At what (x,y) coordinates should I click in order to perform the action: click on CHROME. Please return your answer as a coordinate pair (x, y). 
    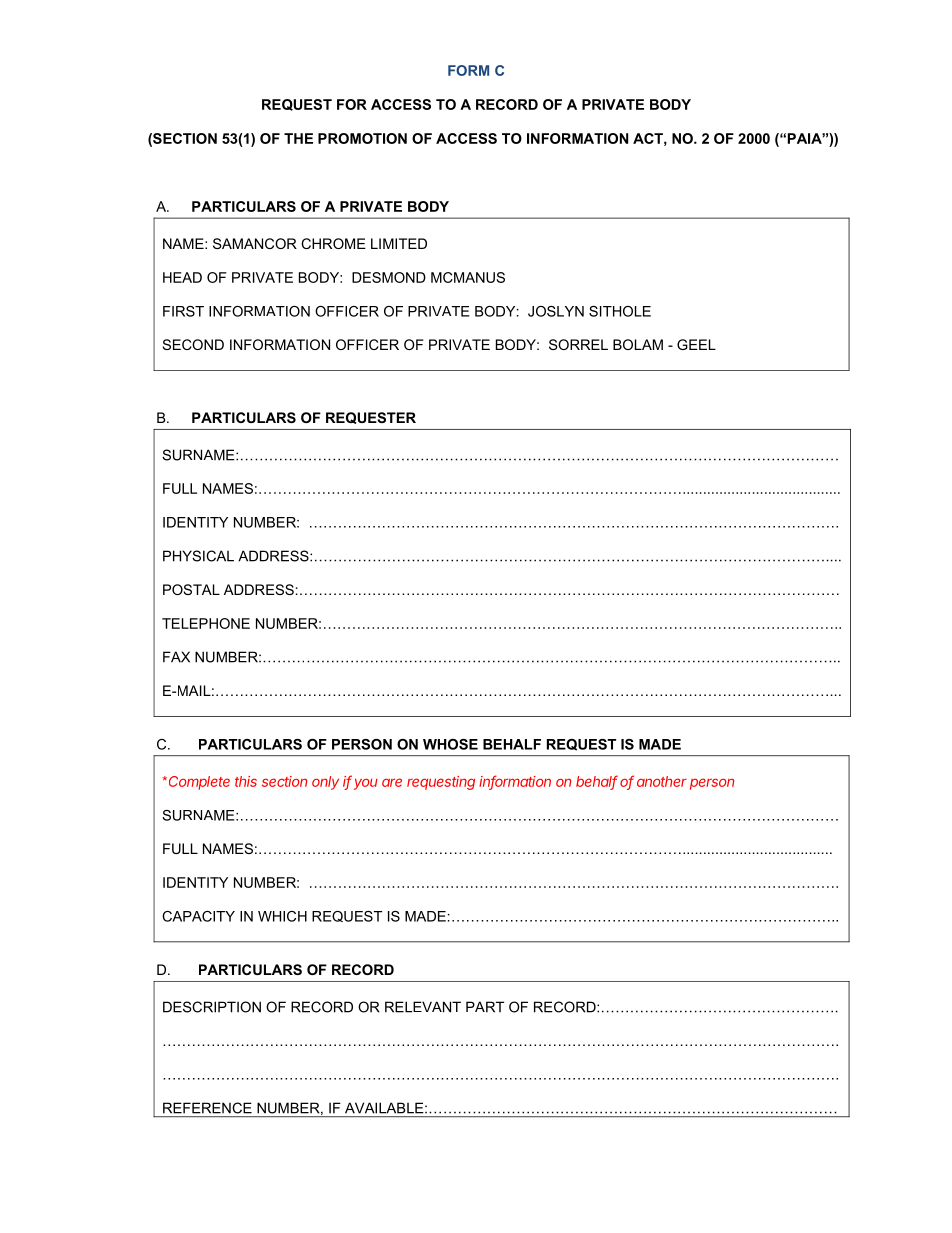
    Looking at the image, I should click on (333, 243).
